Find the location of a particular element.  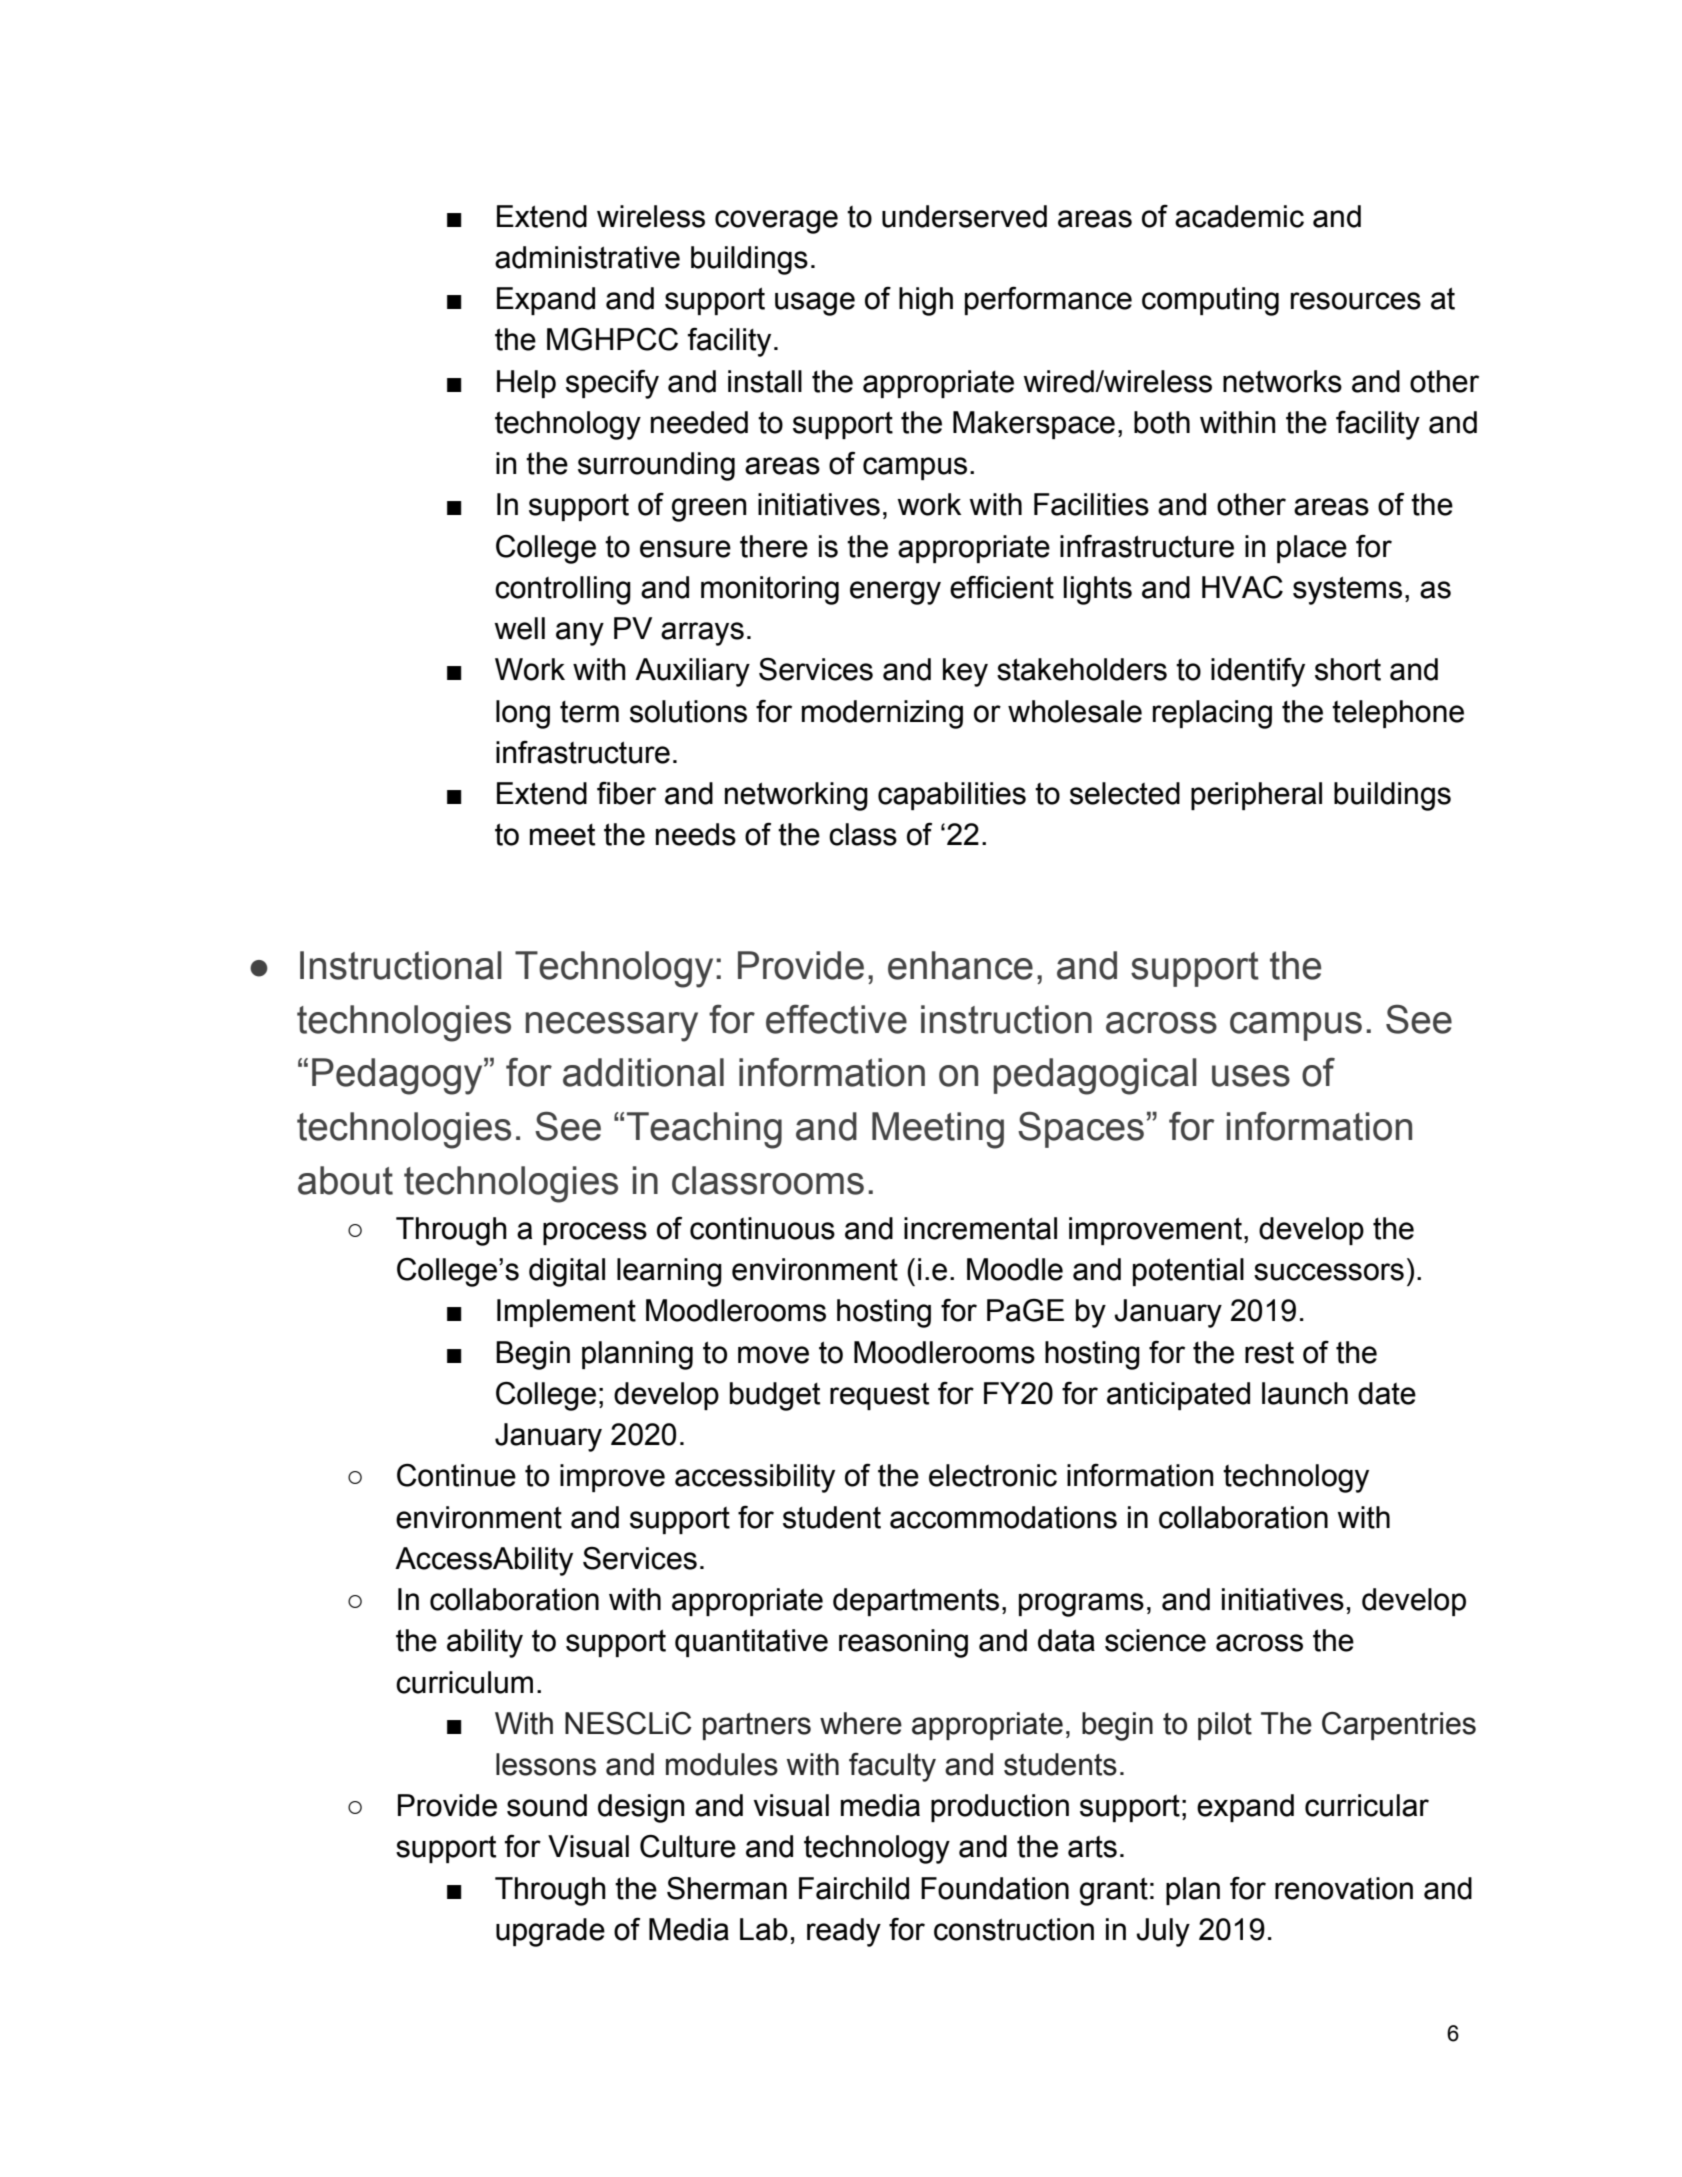

high is located at coordinates (926, 301).
